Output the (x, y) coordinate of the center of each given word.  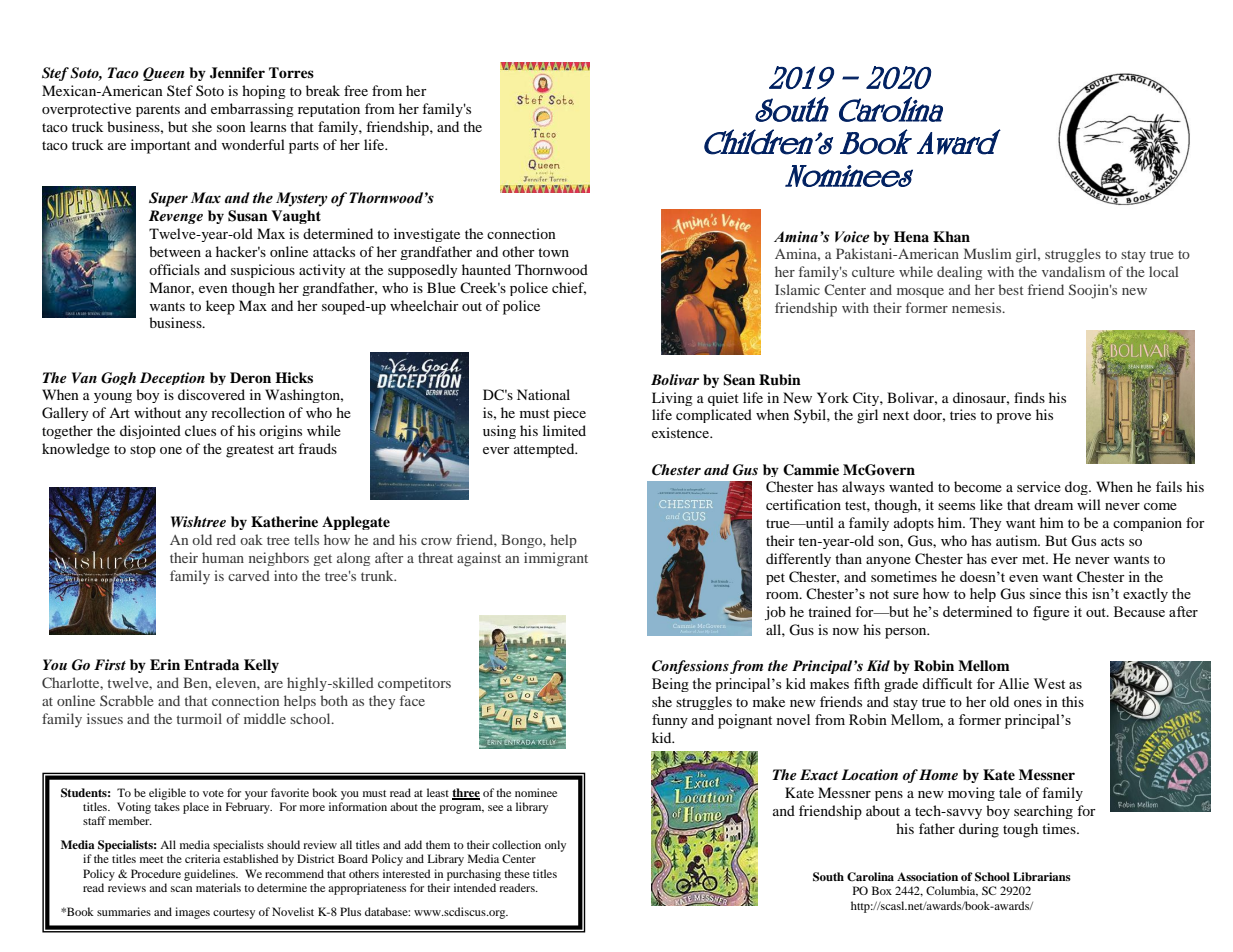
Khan (951, 236)
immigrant (556, 559)
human (223, 557)
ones (1028, 703)
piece (569, 414)
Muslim (988, 253)
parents (158, 111)
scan (181, 889)
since (1045, 593)
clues (200, 430)
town (553, 252)
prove (1013, 418)
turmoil (199, 718)
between (175, 251)
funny (670, 721)
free (356, 90)
